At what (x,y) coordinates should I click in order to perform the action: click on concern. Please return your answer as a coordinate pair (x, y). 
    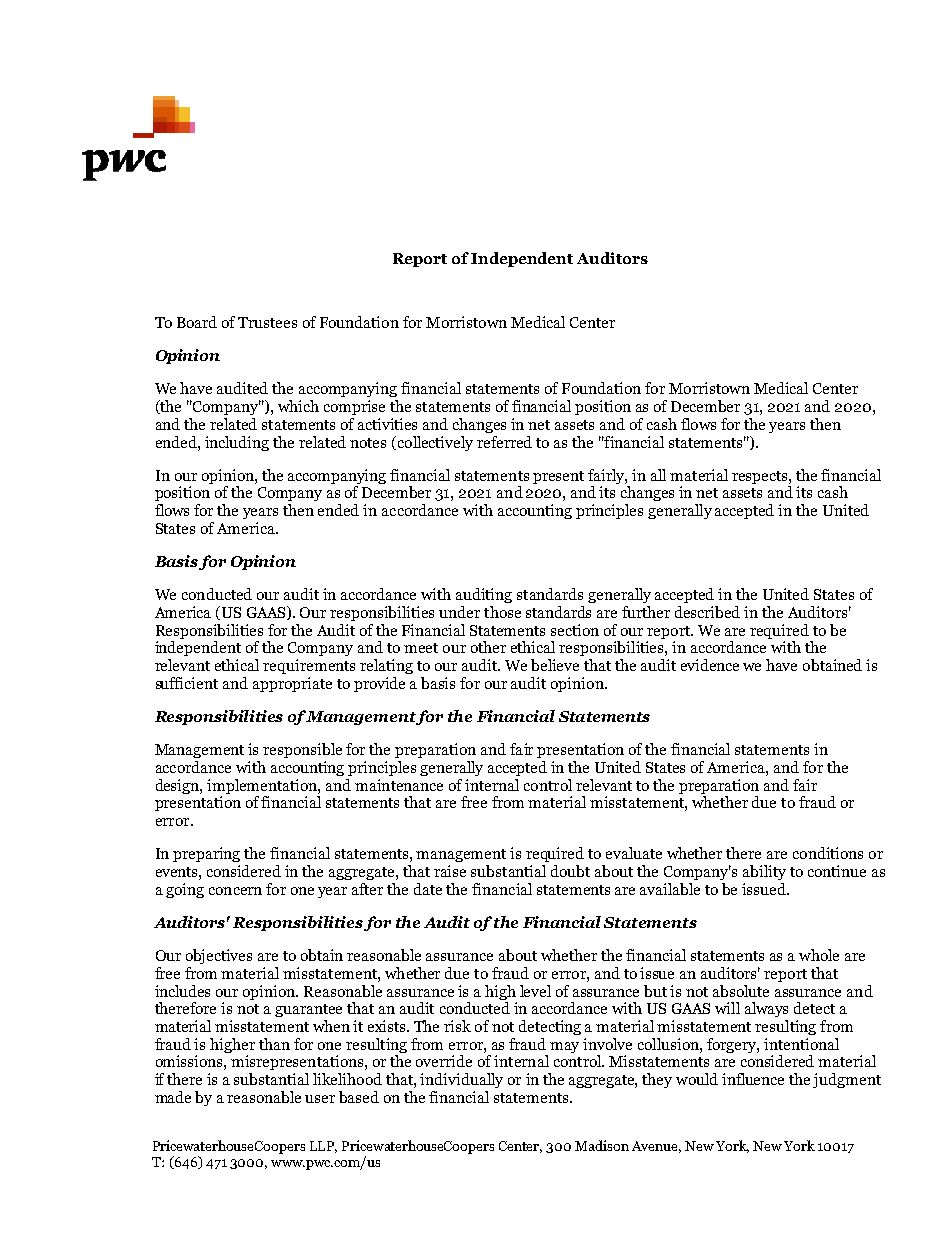
    Looking at the image, I should click on (235, 891).
